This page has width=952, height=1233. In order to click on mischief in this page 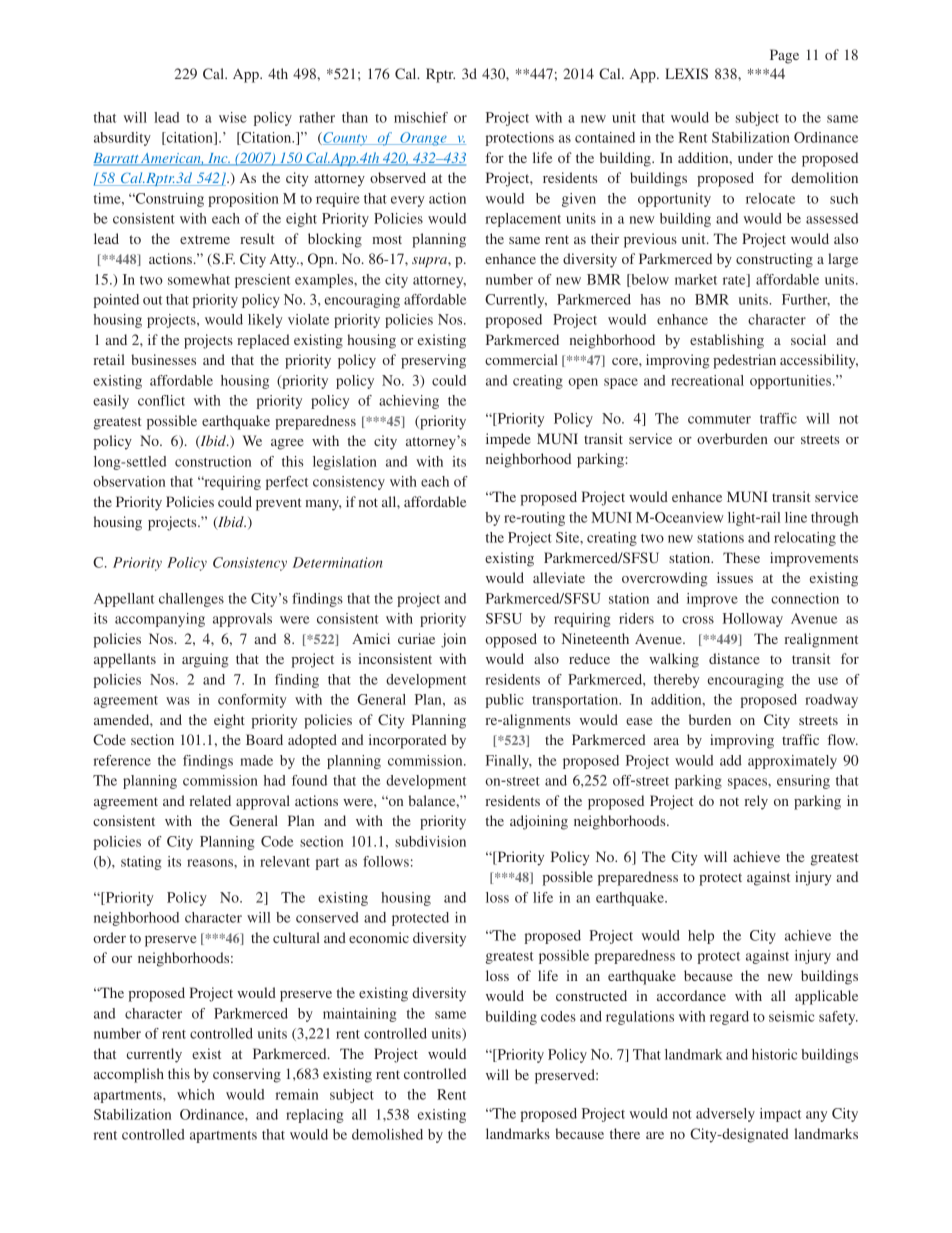, I will do `click(421, 117)`.
